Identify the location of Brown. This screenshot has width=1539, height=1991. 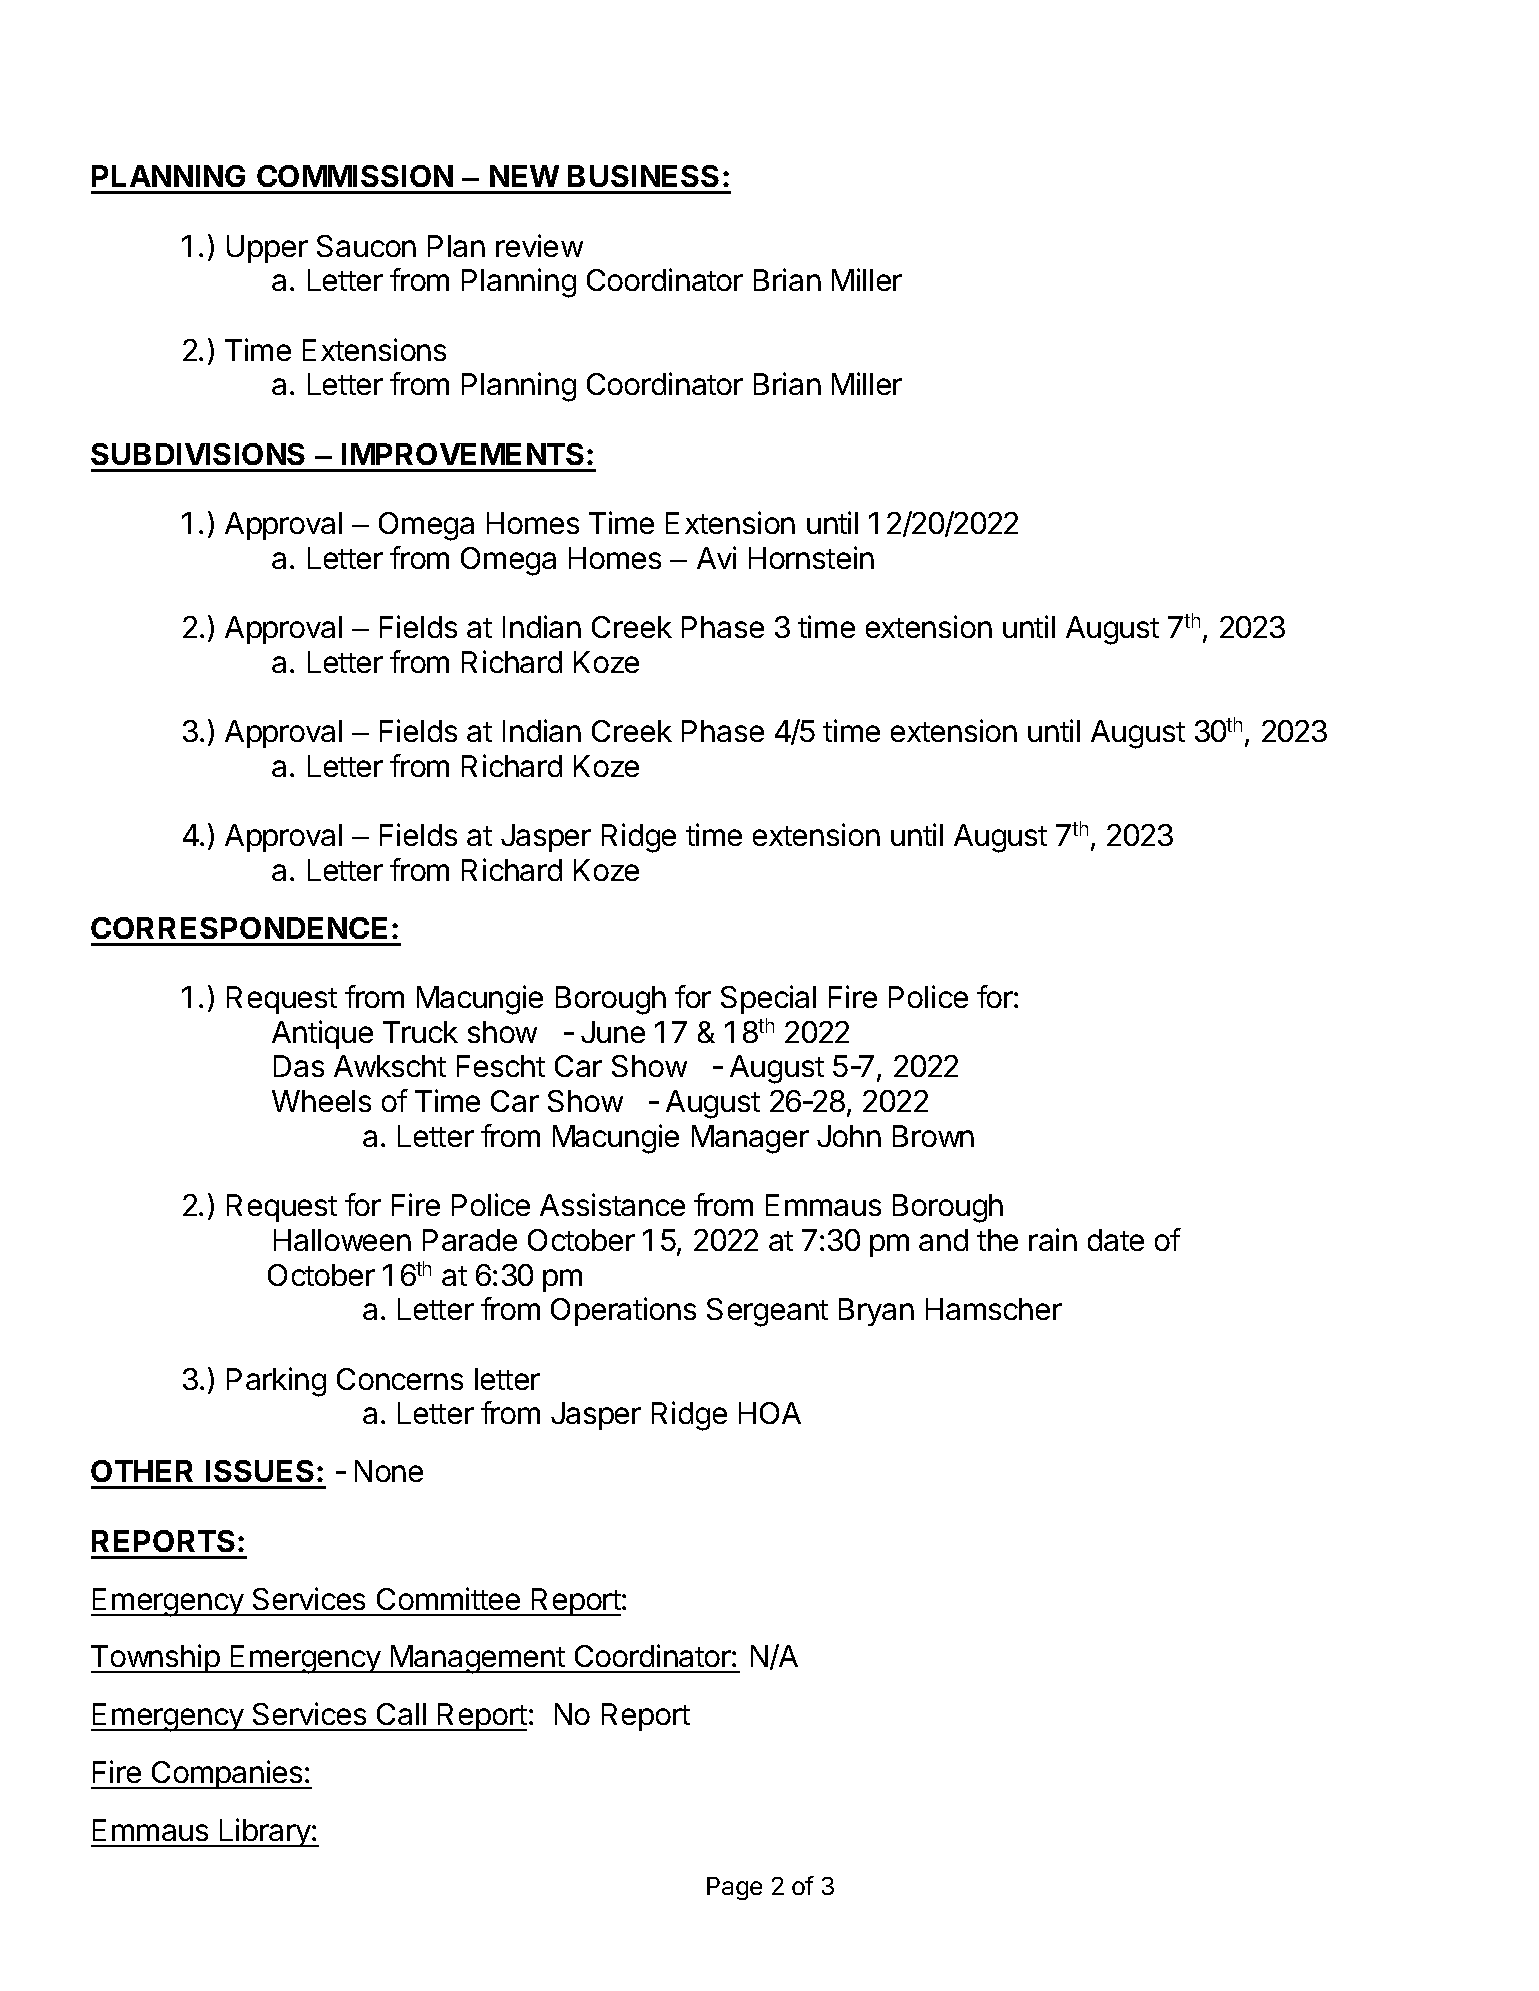
(933, 1136).
